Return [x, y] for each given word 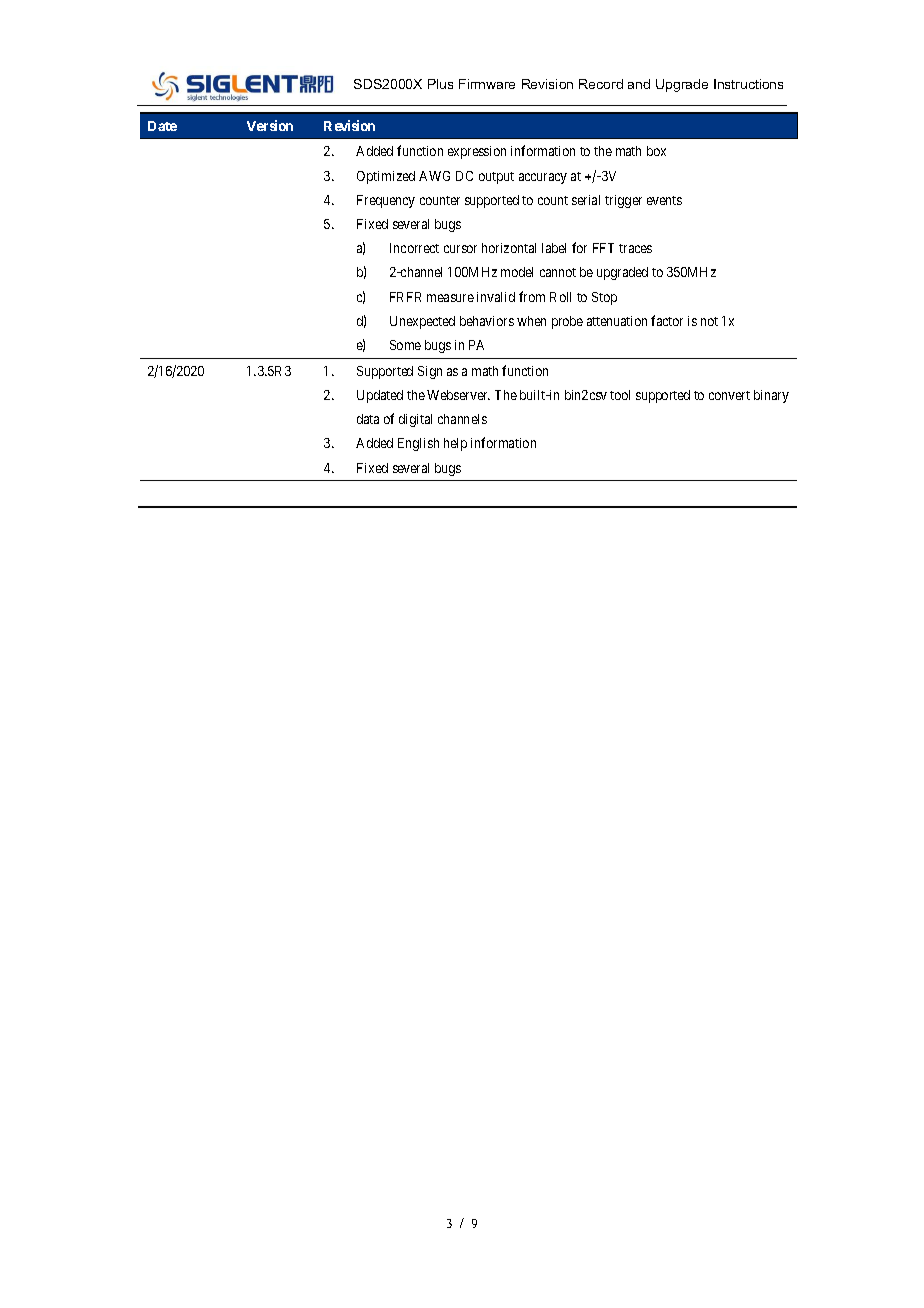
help [455, 444]
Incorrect [414, 248]
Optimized [386, 177]
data [368, 419]
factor [667, 320]
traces [635, 248]
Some [405, 345]
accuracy [543, 178]
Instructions [748, 84]
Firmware [487, 84]
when [531, 321]
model [517, 272]
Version [270, 125]
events [664, 200]
